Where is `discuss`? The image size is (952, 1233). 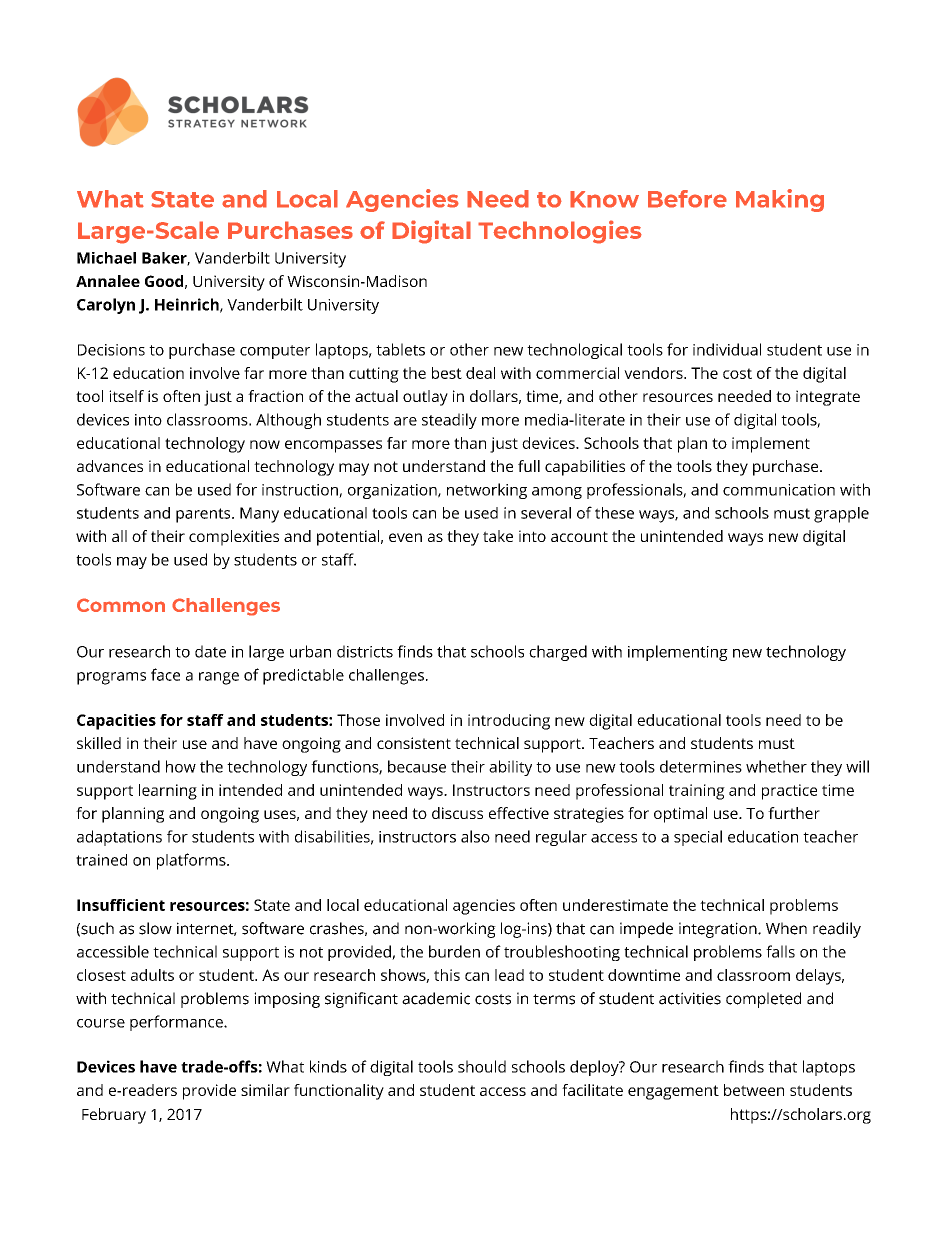 discuss is located at coordinates (457, 813).
